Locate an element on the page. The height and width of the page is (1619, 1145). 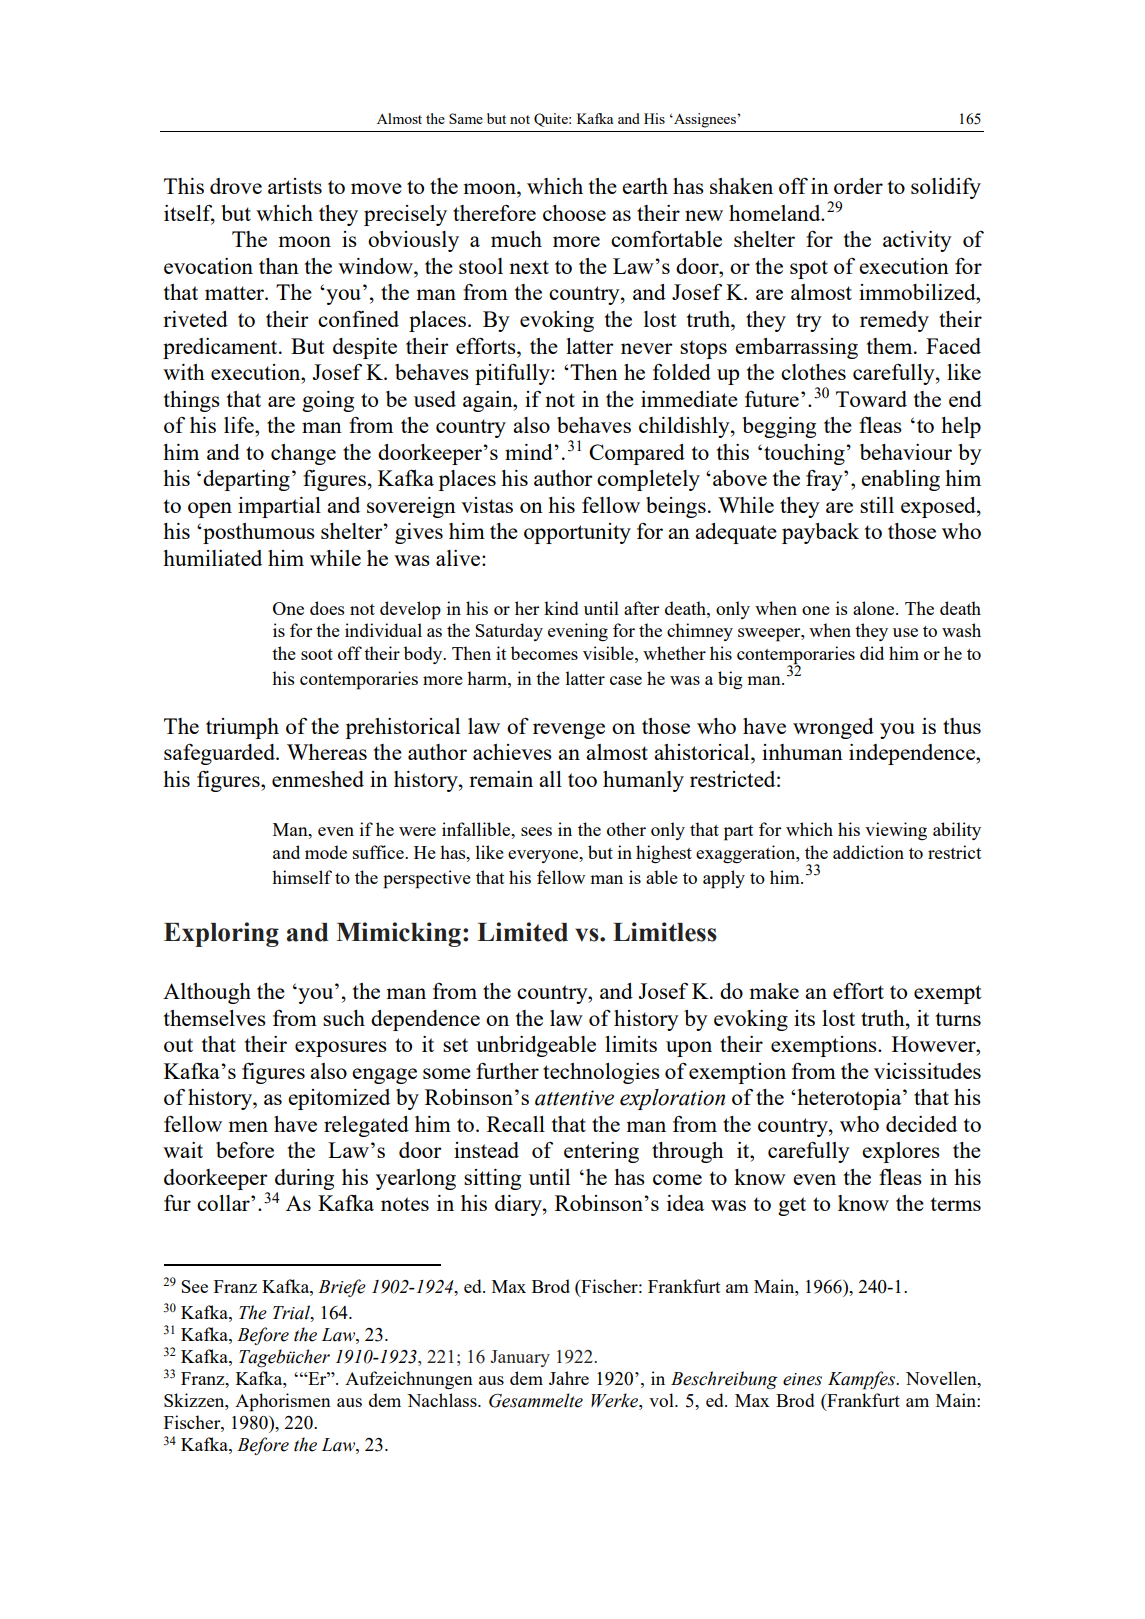
artists is located at coordinates (295, 186).
